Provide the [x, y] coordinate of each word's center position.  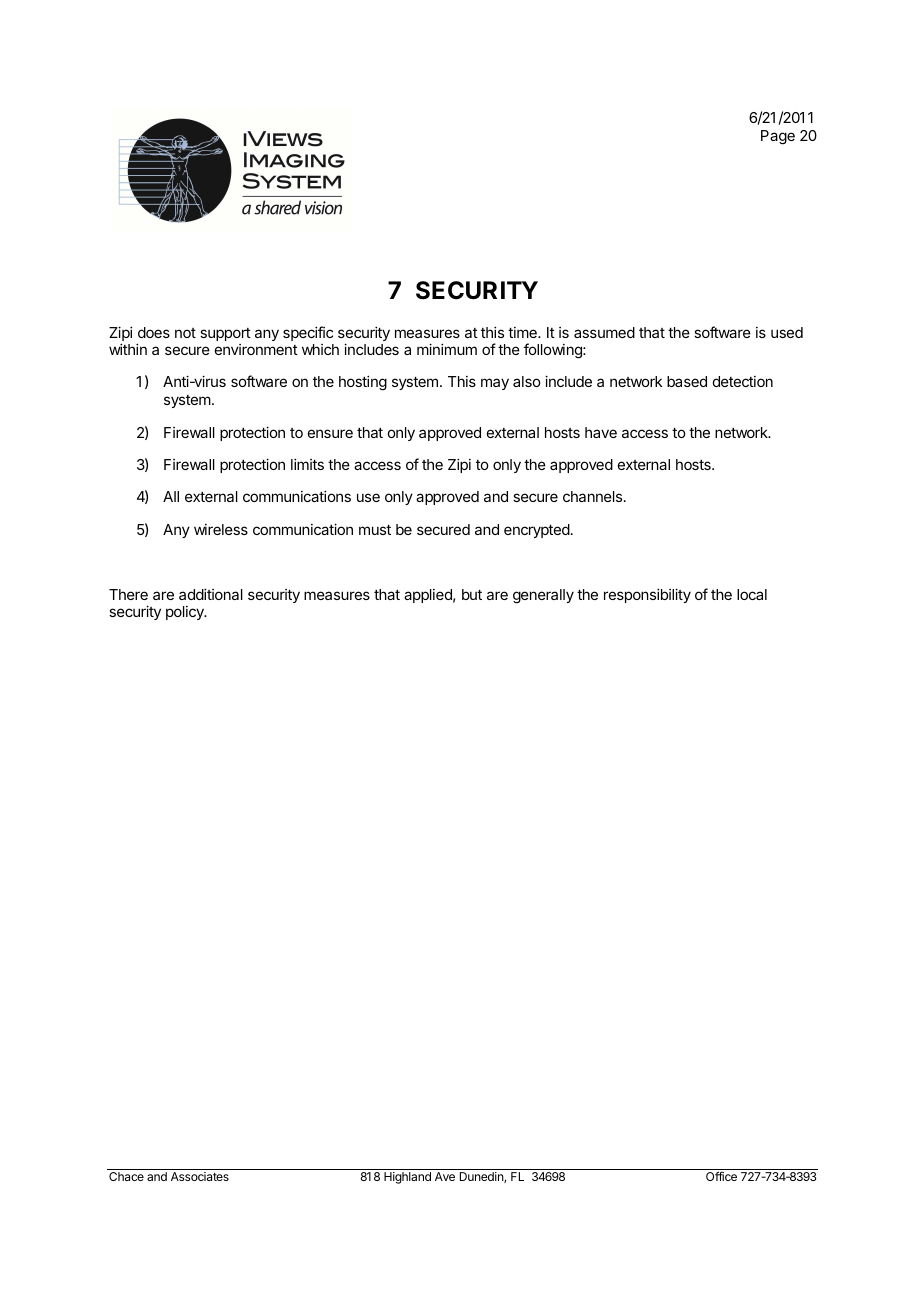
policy [186, 613]
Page [778, 137]
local [752, 594]
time [523, 332]
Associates [200, 1176]
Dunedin [482, 1177]
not [185, 333]
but [472, 594]
